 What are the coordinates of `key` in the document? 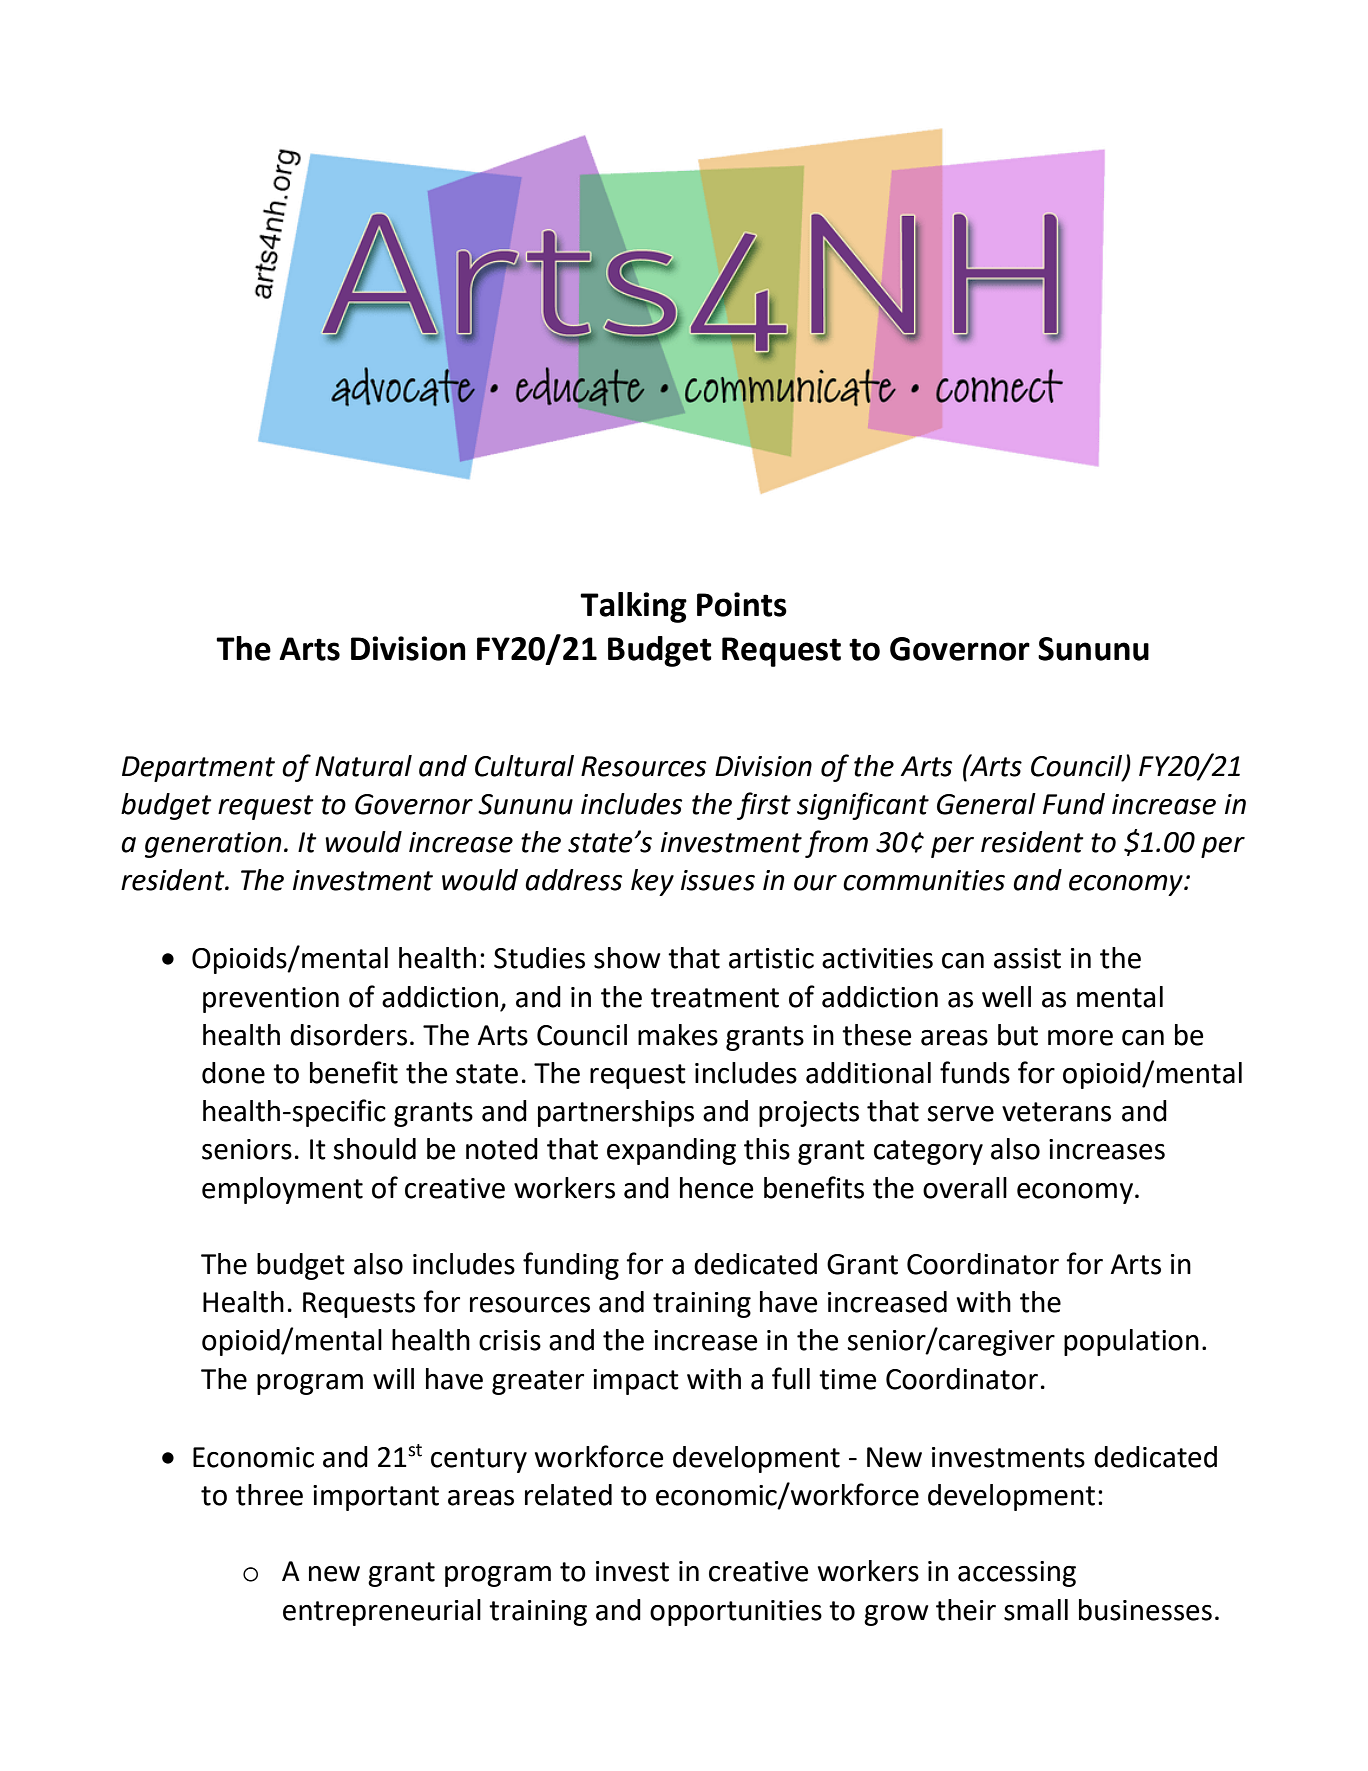 It's located at (652, 882).
